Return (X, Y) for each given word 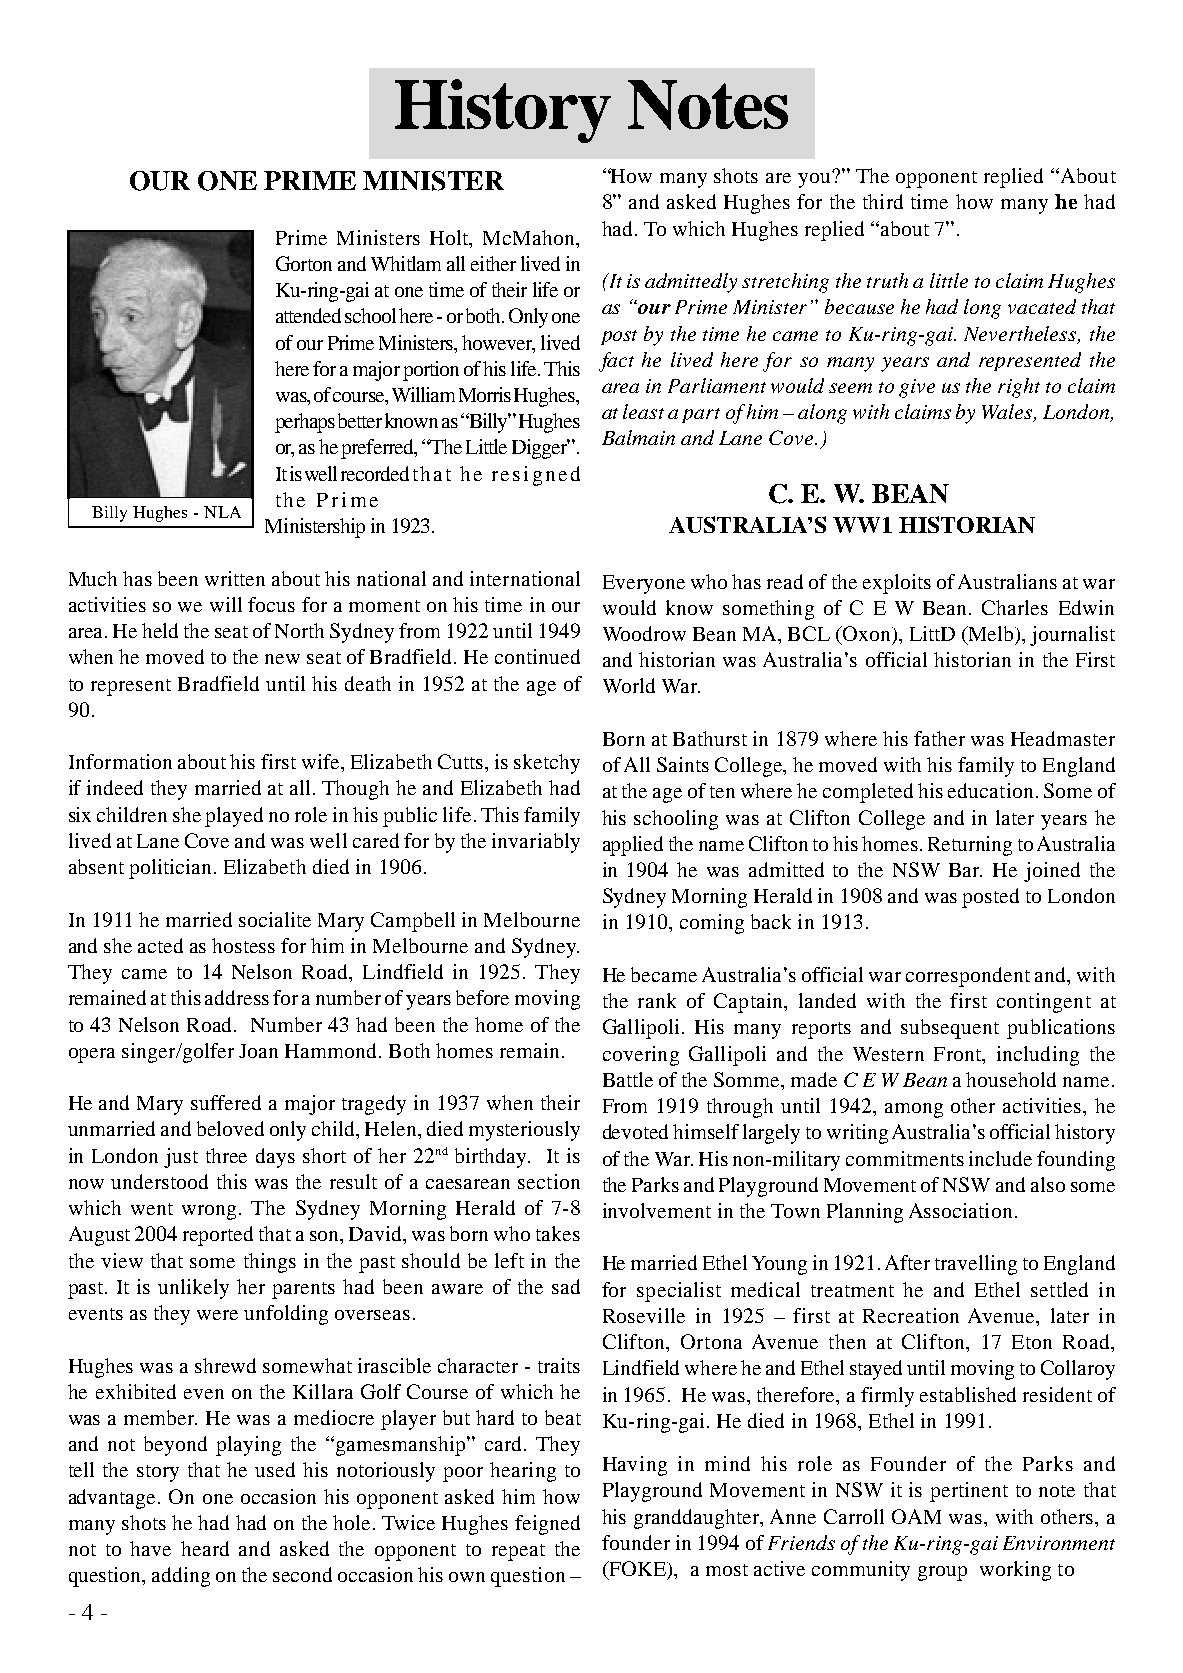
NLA (222, 512)
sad (566, 1286)
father (939, 738)
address (237, 997)
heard (205, 1548)
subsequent (950, 1029)
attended (308, 315)
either (493, 263)
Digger (541, 449)
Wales (1008, 413)
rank (657, 1000)
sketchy (547, 764)
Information (120, 761)
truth (887, 280)
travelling (976, 1265)
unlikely (193, 1289)
